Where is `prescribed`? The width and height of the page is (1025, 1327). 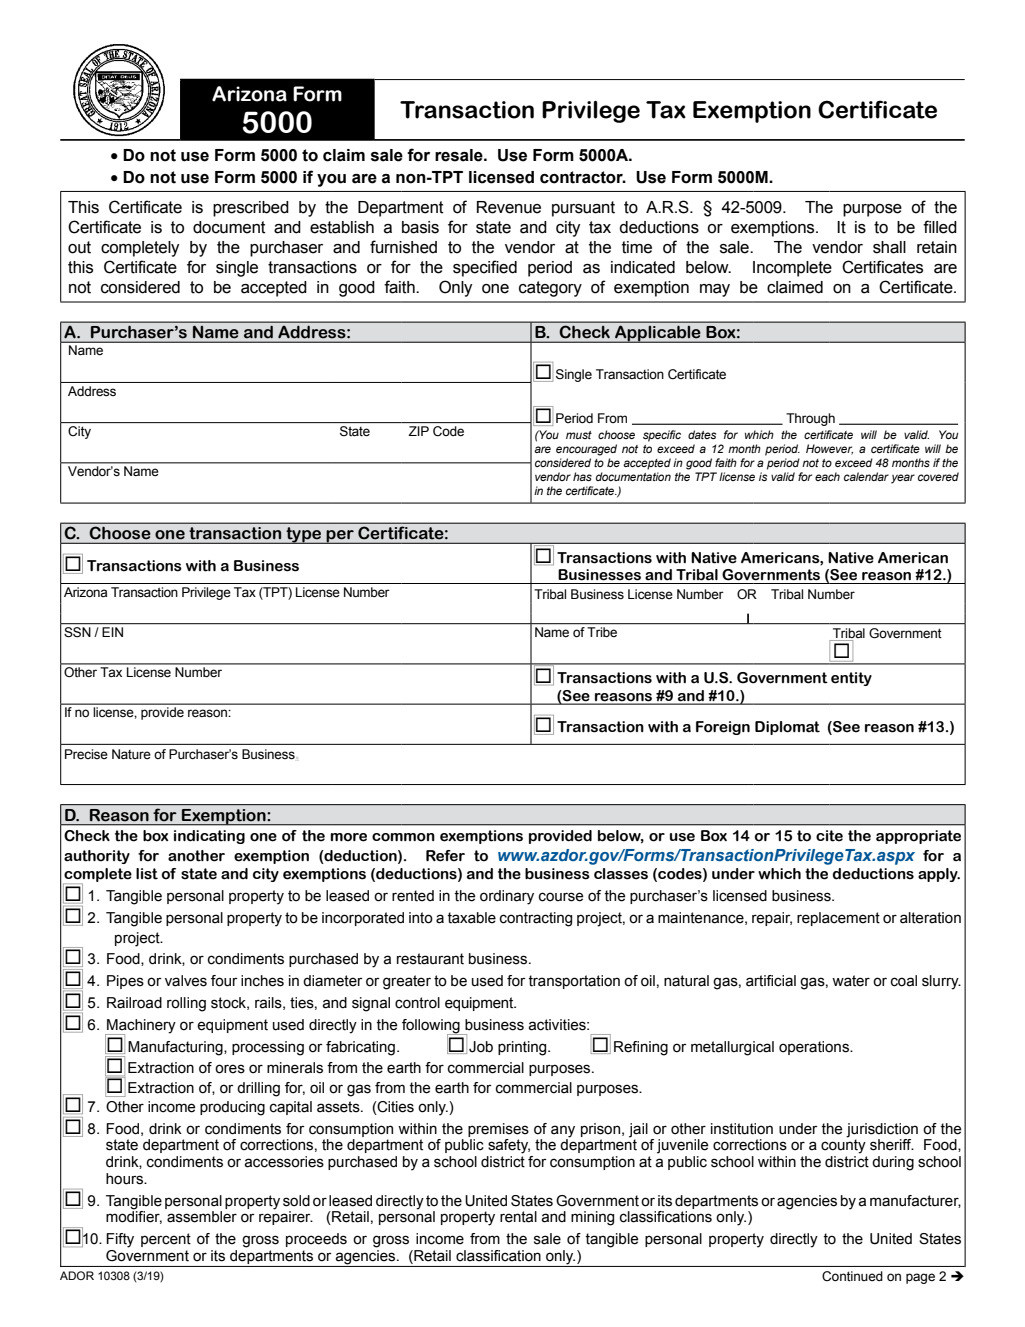 prescribed is located at coordinates (251, 209).
